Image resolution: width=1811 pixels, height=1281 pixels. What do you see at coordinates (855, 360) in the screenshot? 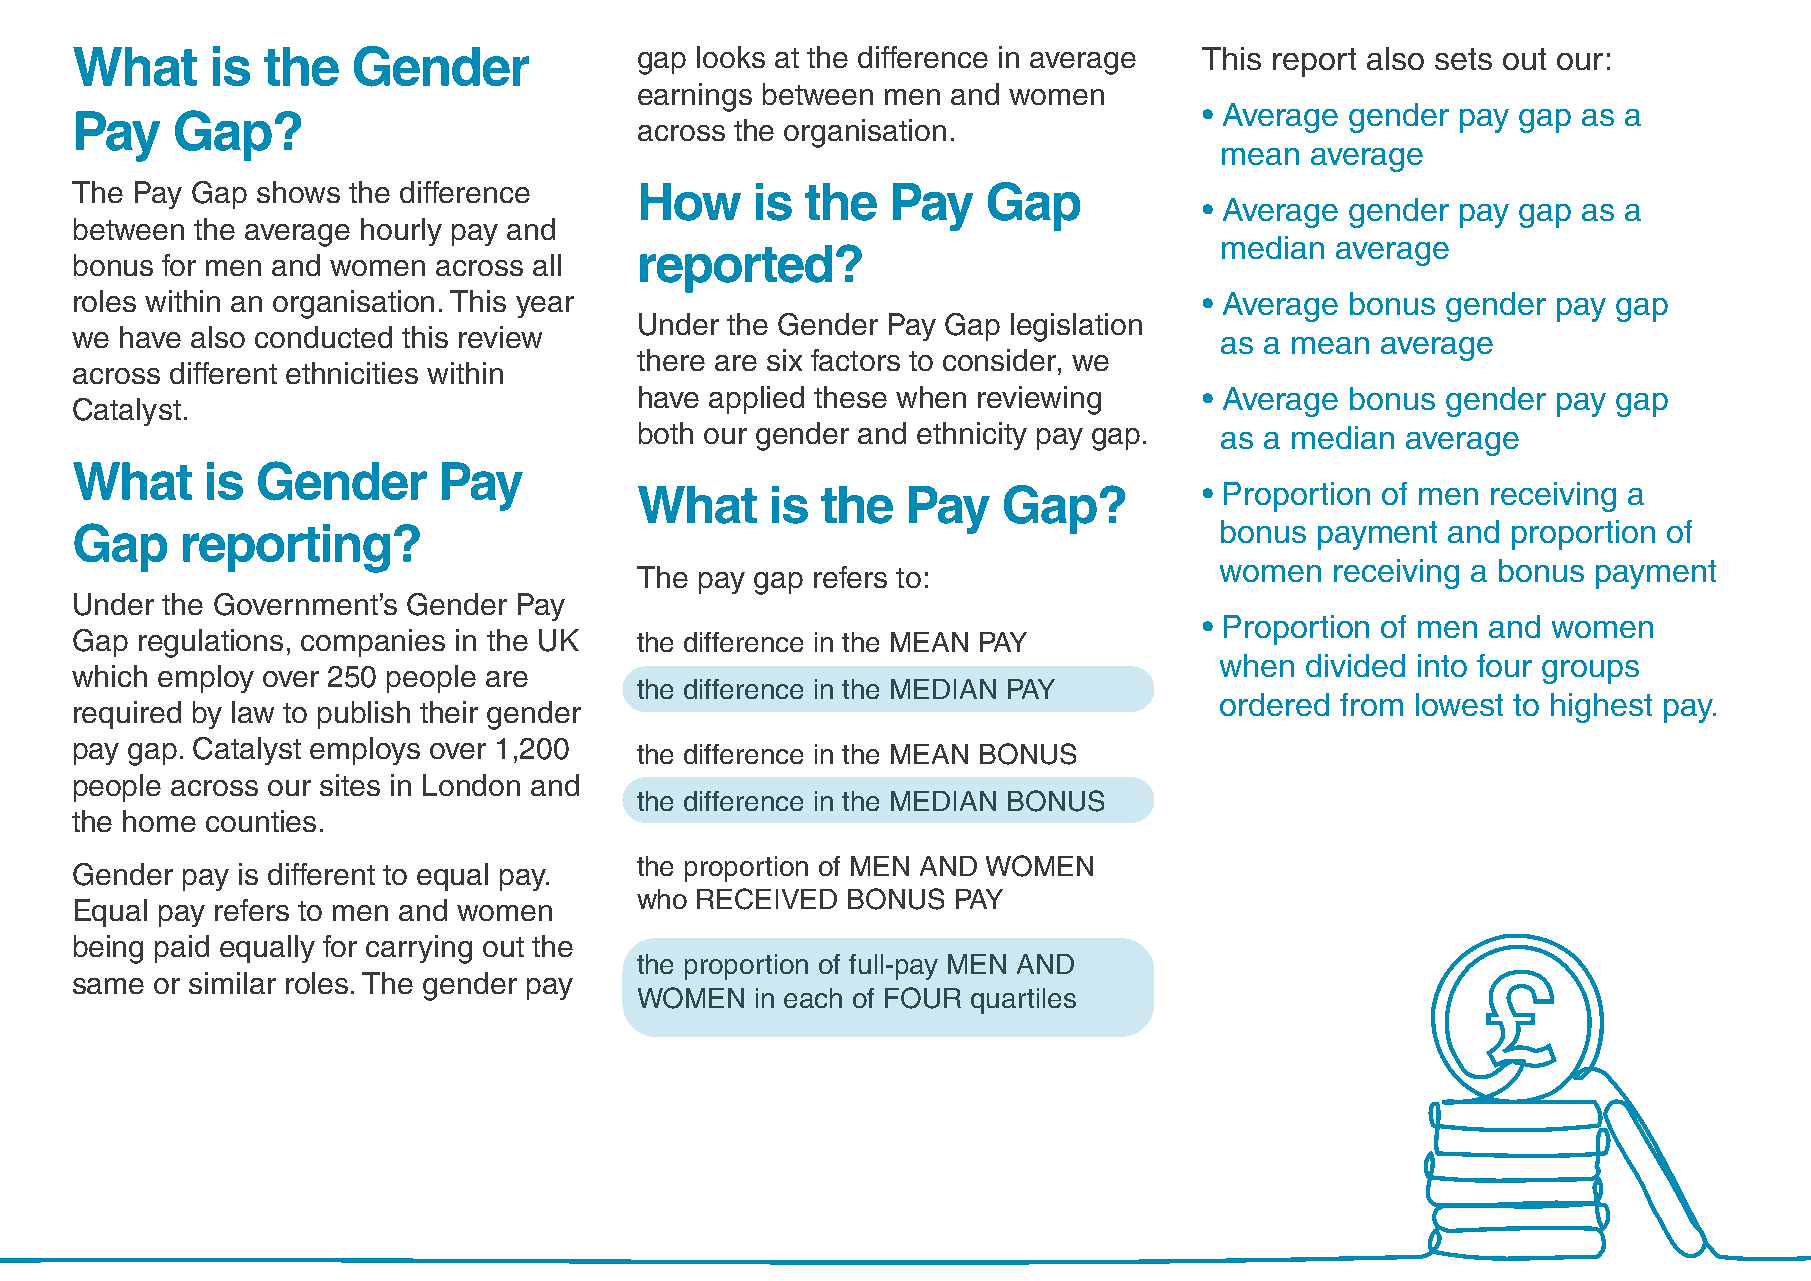
I see `factors` at bounding box center [855, 360].
